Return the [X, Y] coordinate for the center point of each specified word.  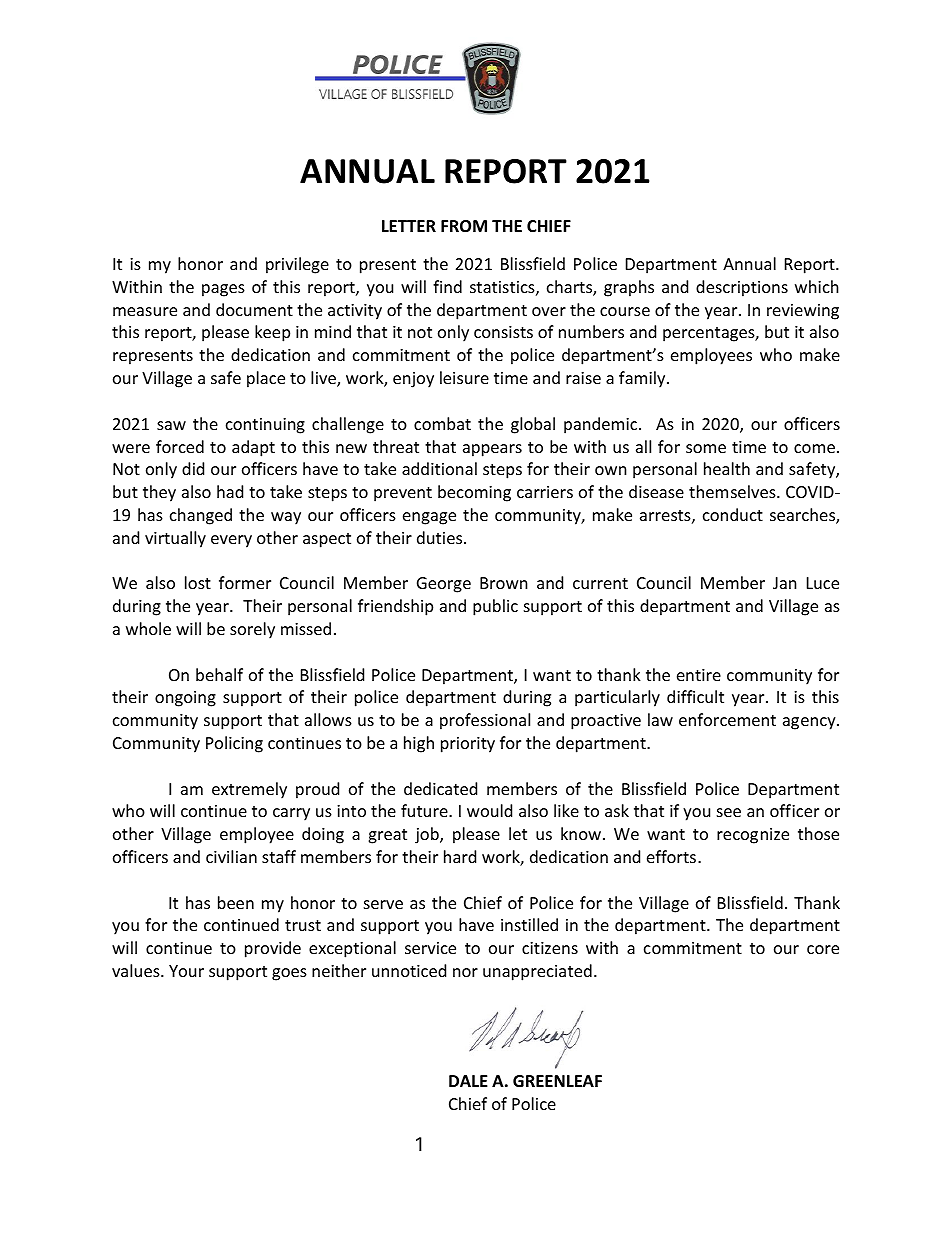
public [495, 607]
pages [223, 290]
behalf [219, 674]
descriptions [742, 288]
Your [186, 971]
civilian [231, 856]
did [193, 468]
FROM [464, 226]
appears [492, 450]
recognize [753, 836]
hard [460, 856]
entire [699, 675]
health [727, 468]
